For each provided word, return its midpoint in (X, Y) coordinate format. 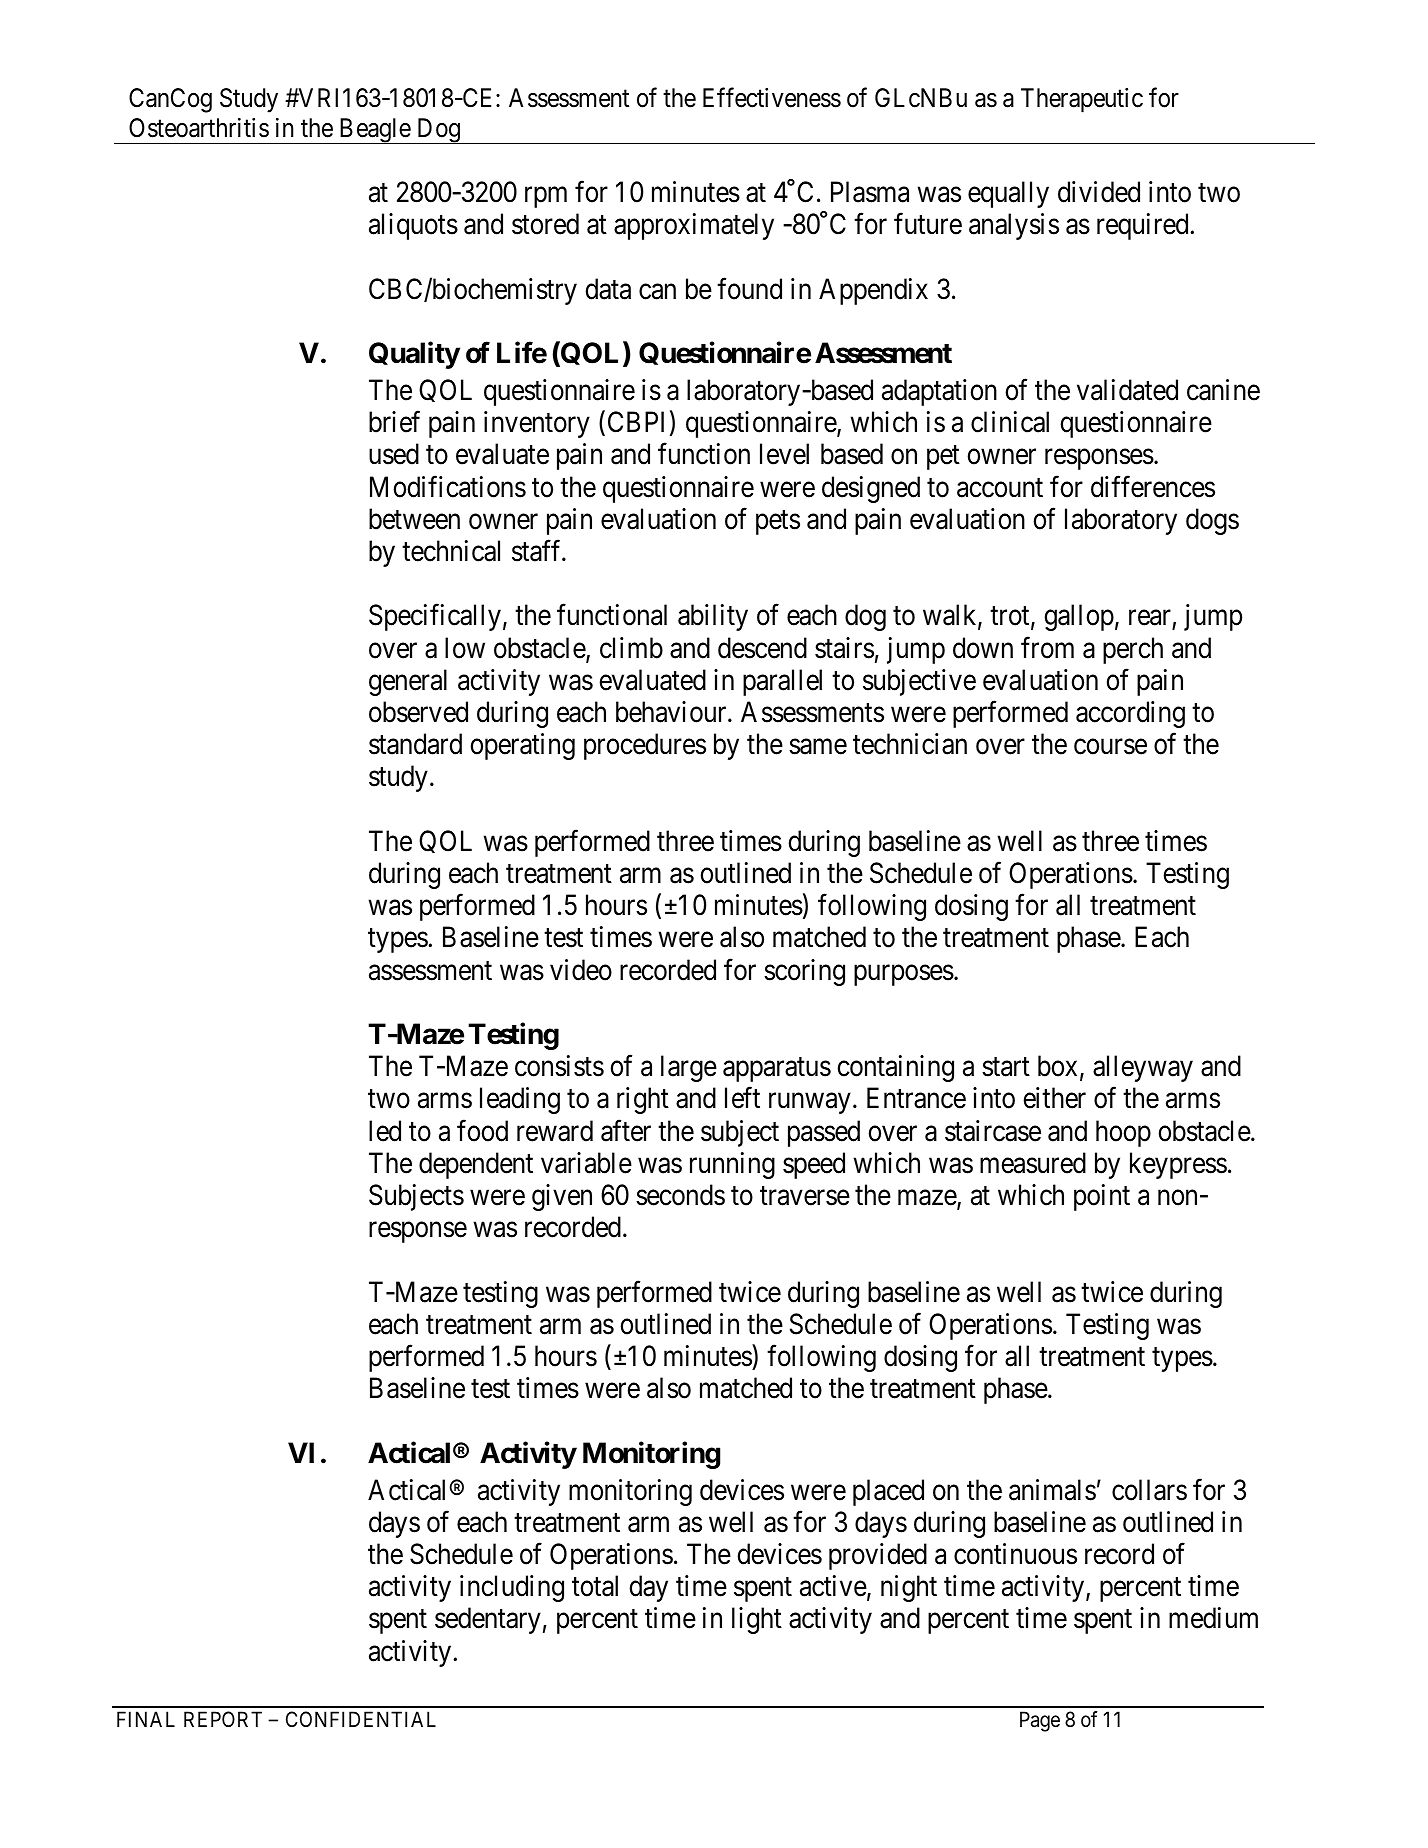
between (414, 519)
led (385, 1131)
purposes (904, 975)
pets (778, 523)
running (732, 1165)
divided (1099, 192)
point (1102, 1197)
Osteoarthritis (199, 128)
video (581, 970)
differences (1153, 487)
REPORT (223, 1719)
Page (1040, 1721)
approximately (694, 226)
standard (415, 744)
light (757, 1620)
